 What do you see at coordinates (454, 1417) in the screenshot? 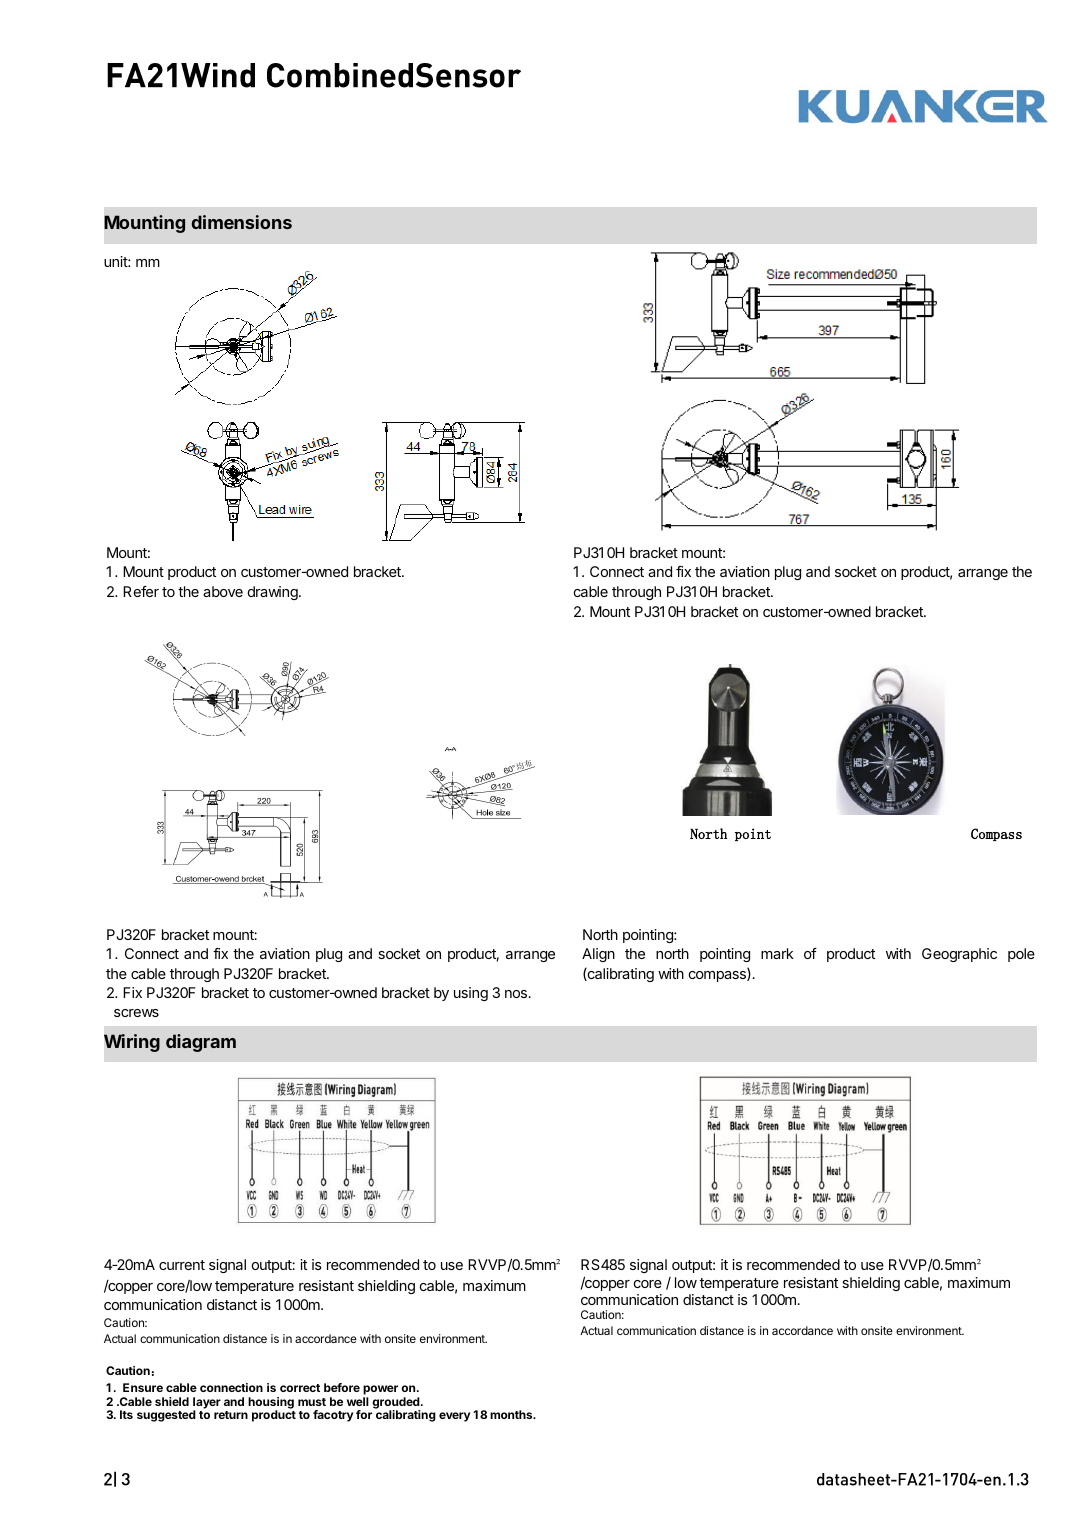
I see `every` at bounding box center [454, 1417].
